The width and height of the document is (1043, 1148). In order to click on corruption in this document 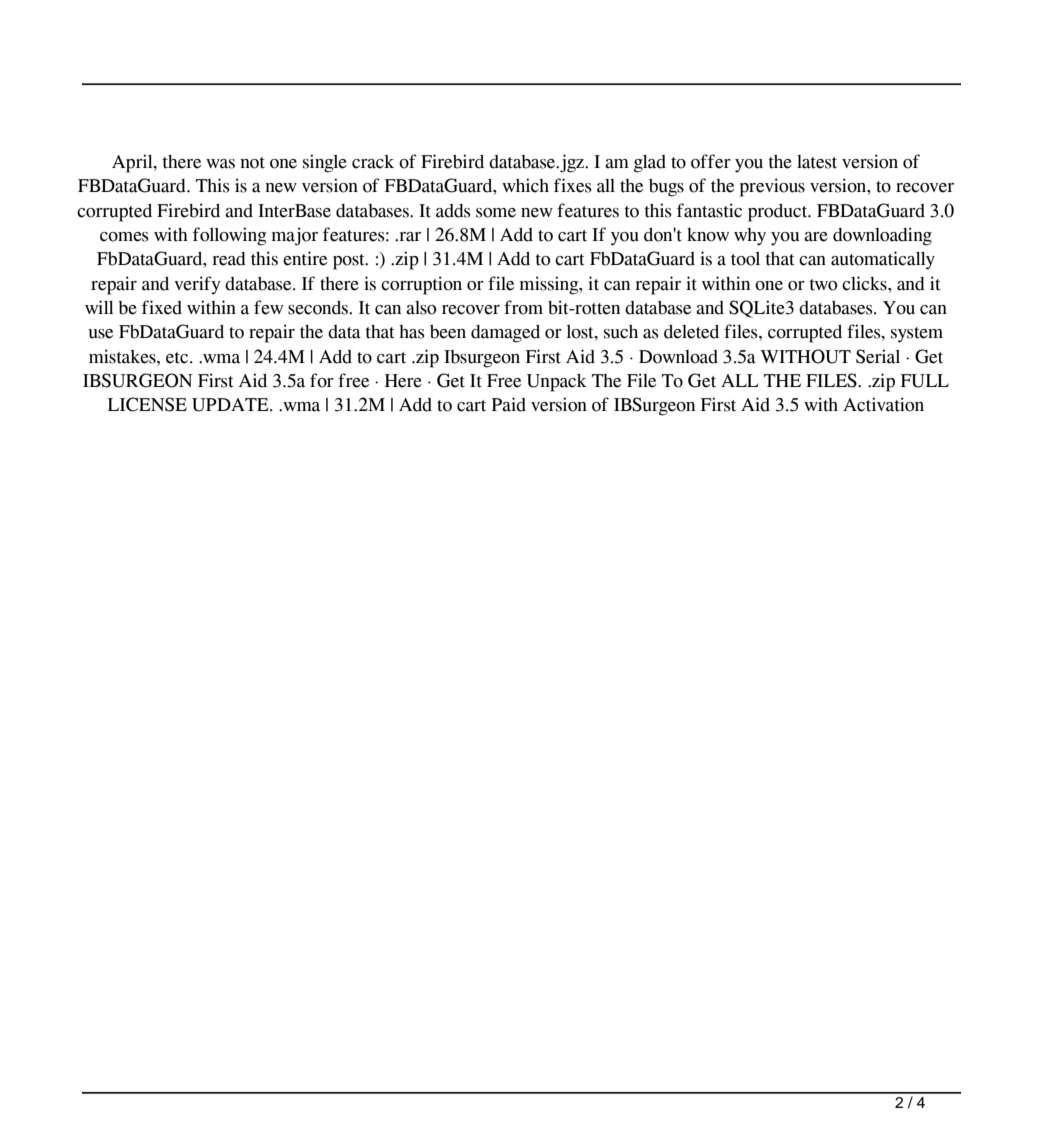, I will do `click(421, 285)`.
